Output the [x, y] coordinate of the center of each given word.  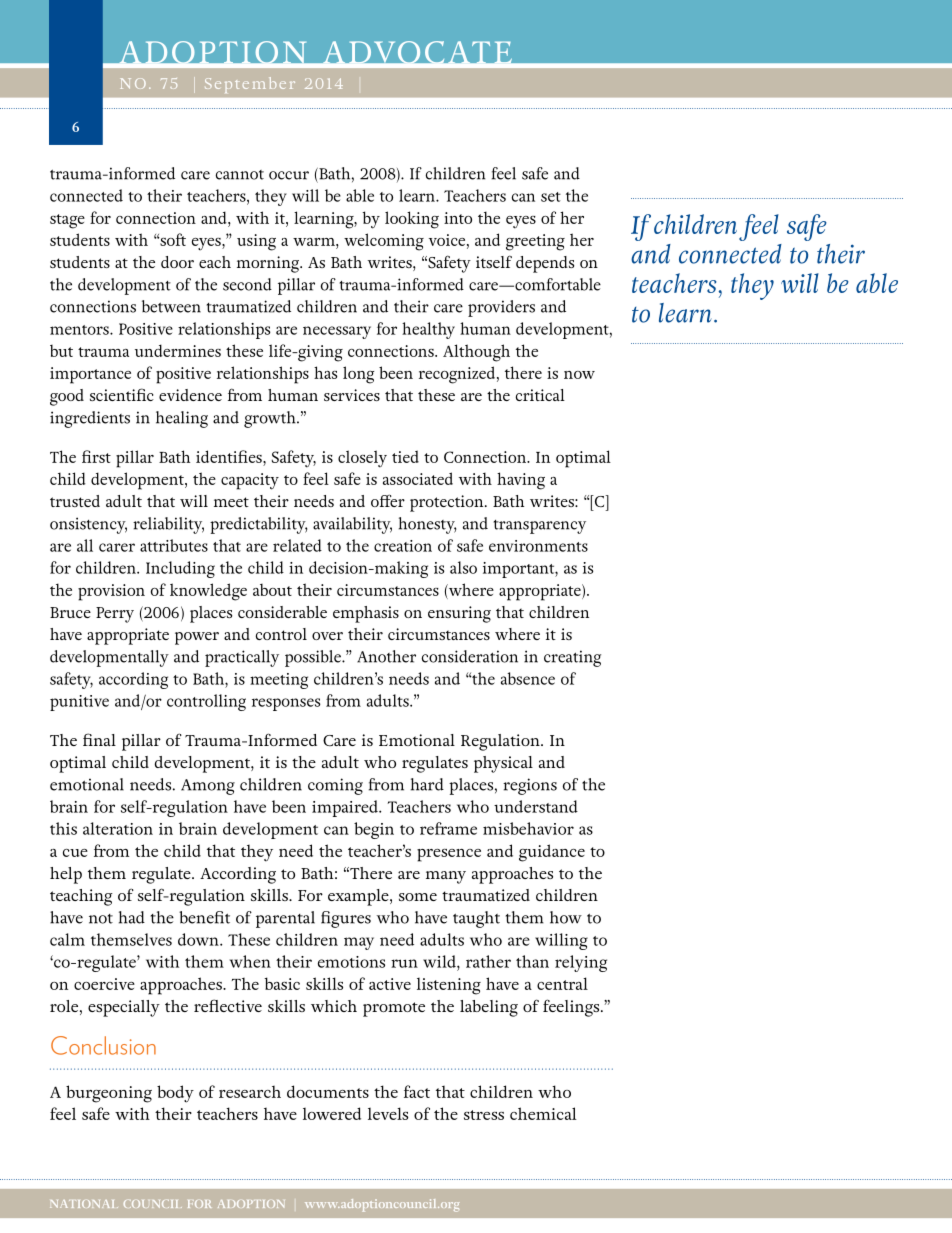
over [327, 636]
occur [289, 175]
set [551, 197]
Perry [115, 615]
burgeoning [109, 1094]
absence [528, 678]
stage [67, 221]
